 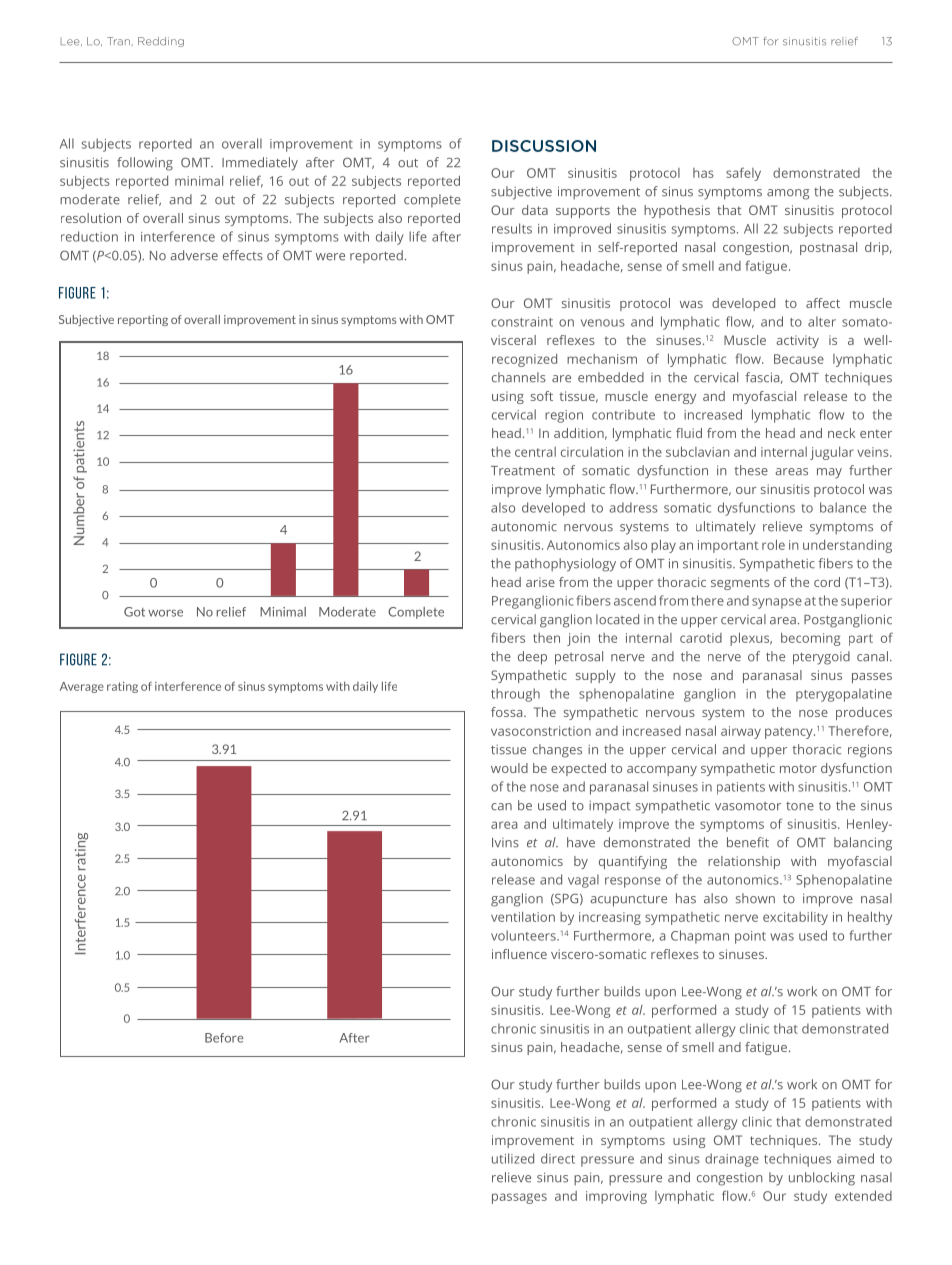 I want to click on utilized, so click(x=513, y=1158).
